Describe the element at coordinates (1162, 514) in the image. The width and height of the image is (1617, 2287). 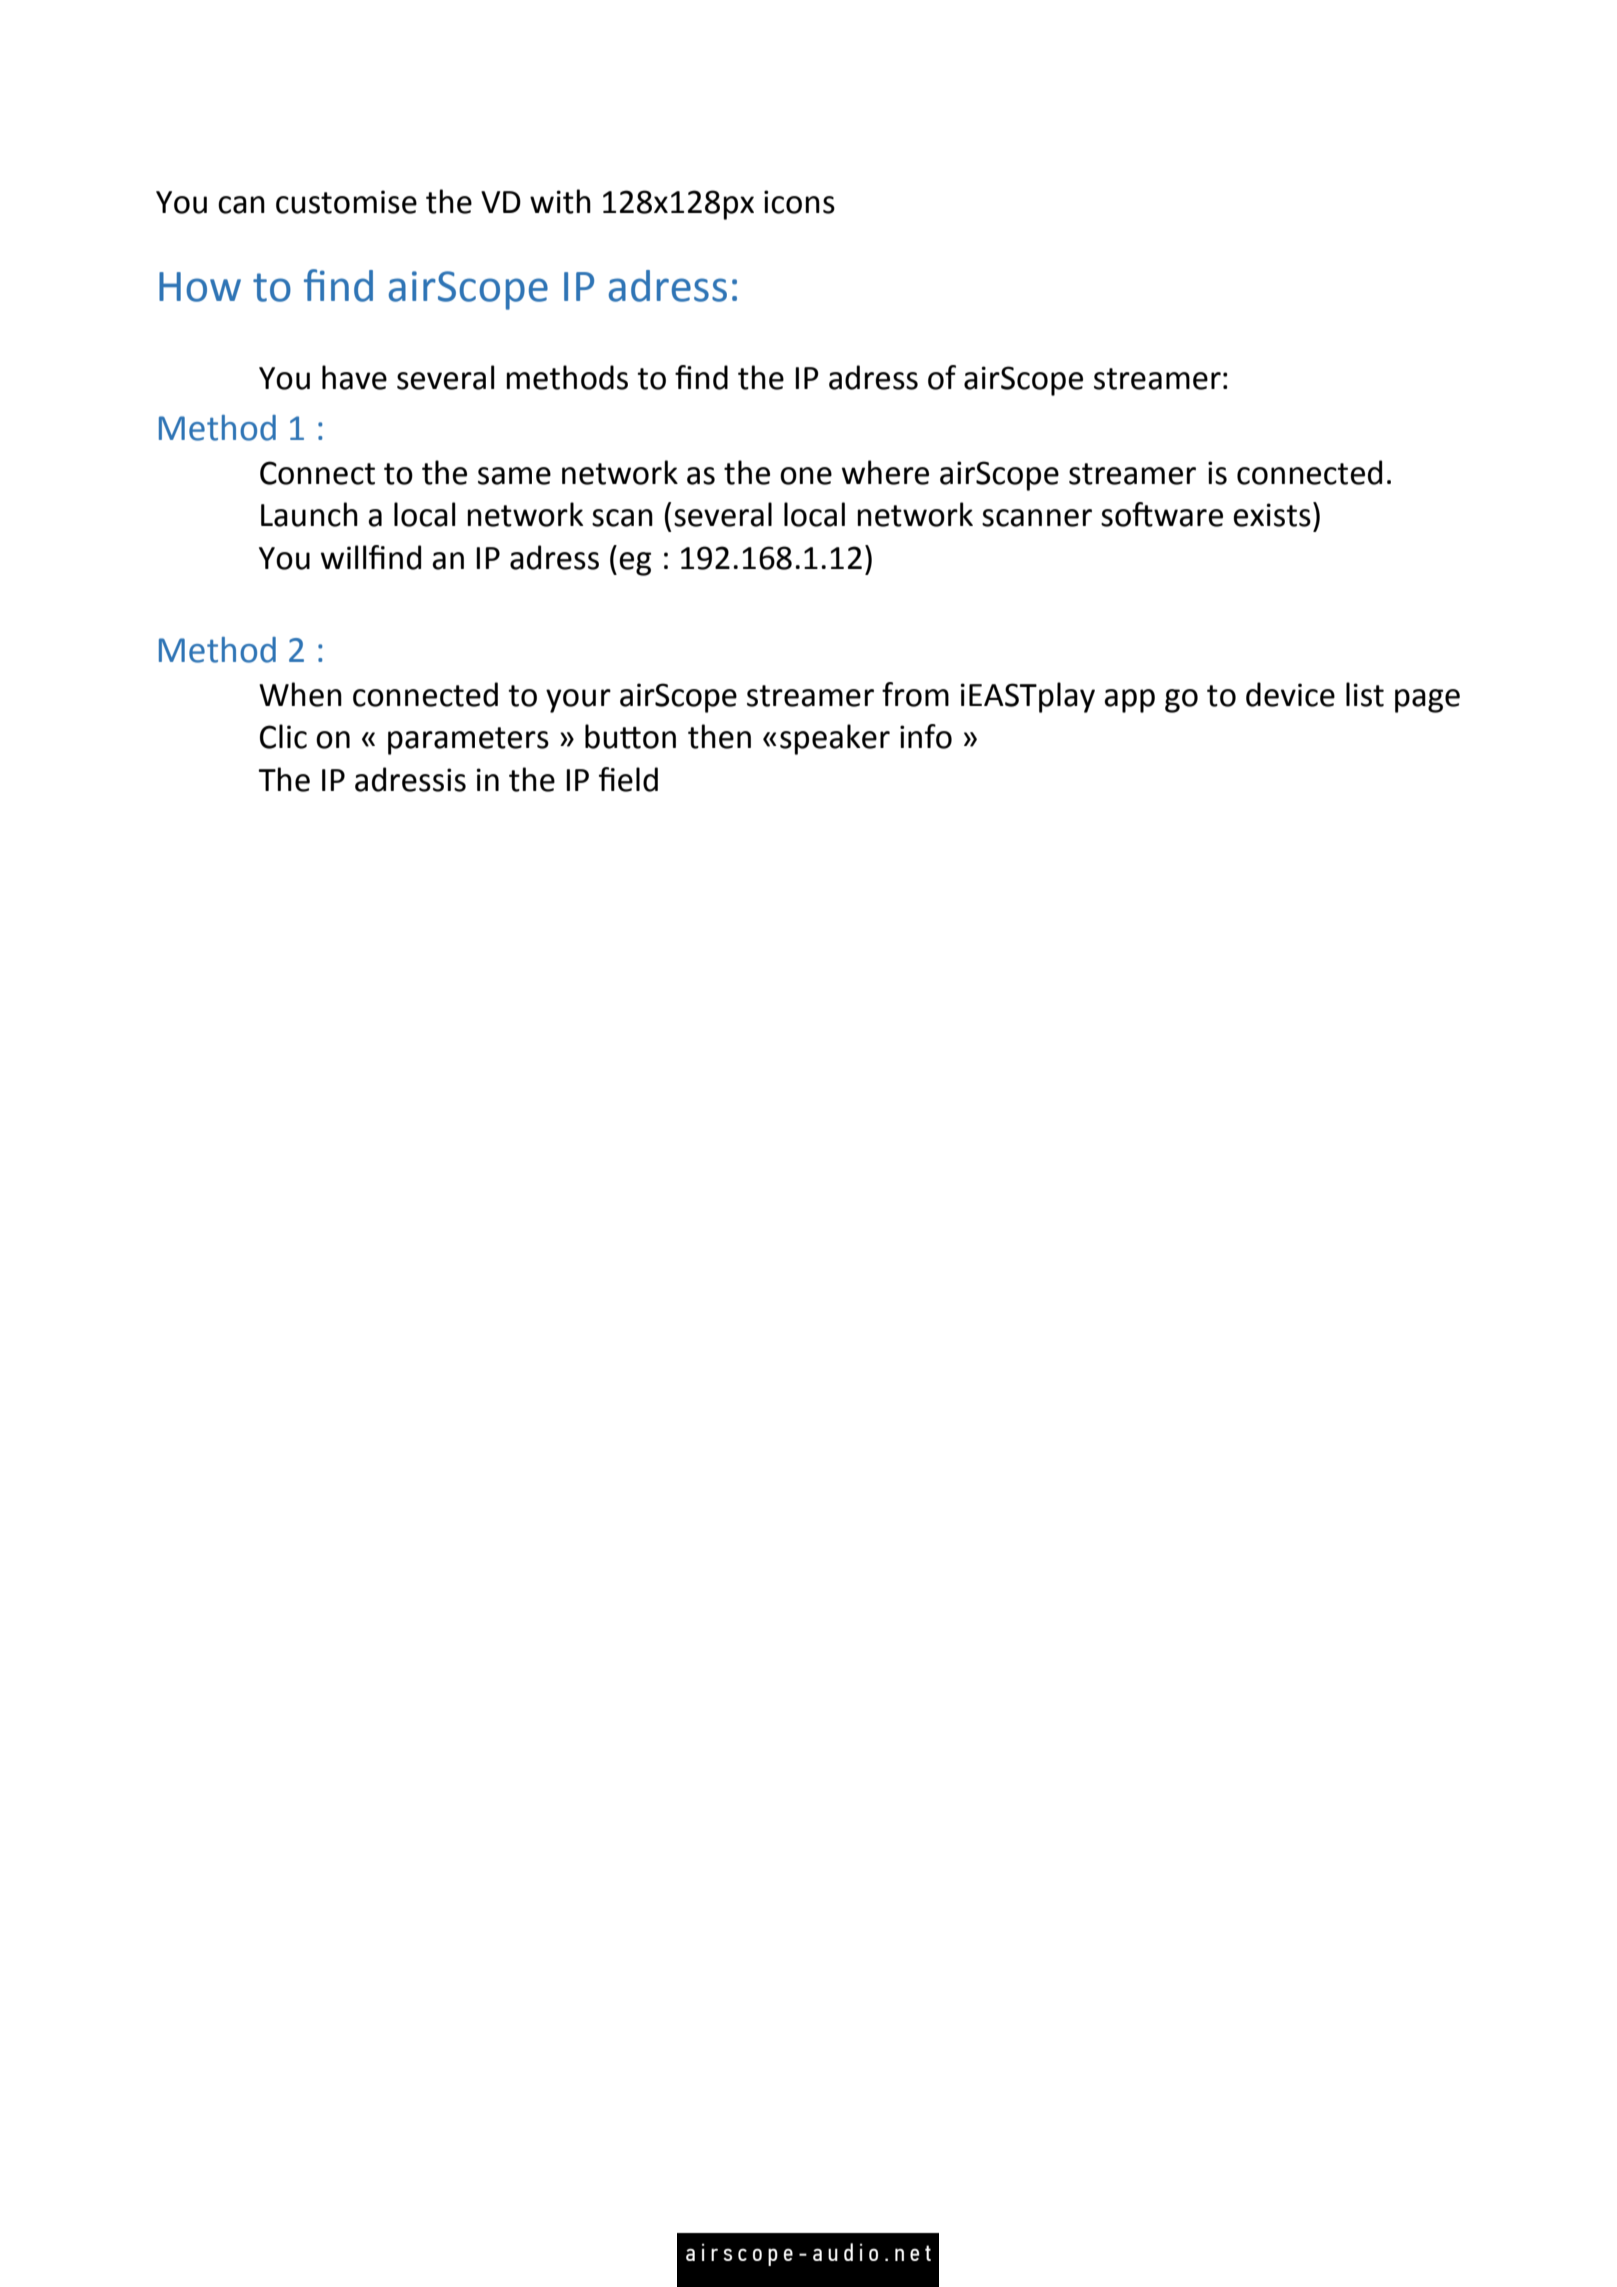
I see `software` at that location.
